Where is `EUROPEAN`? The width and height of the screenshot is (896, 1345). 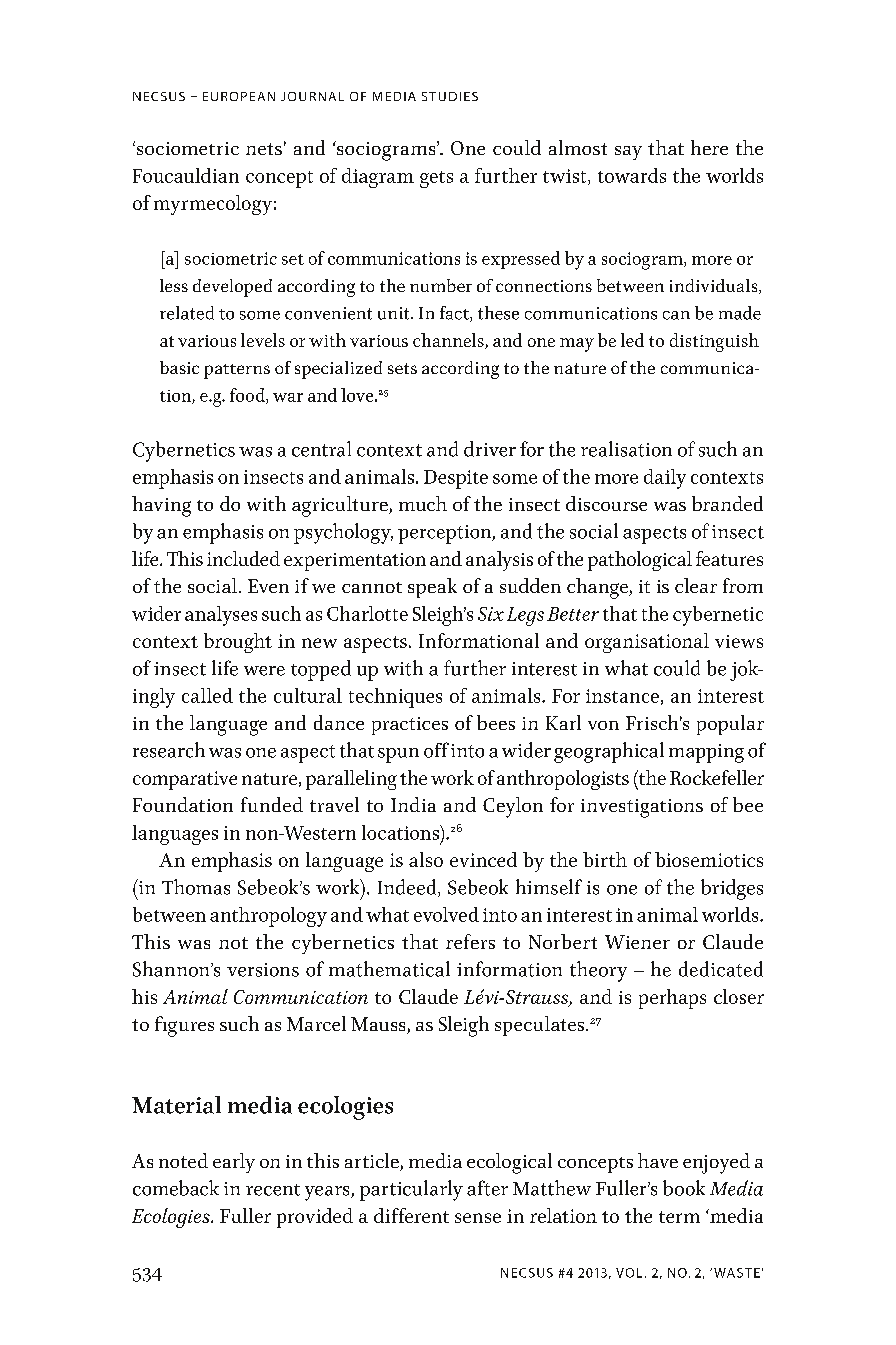 EUROPEAN is located at coordinates (239, 96).
